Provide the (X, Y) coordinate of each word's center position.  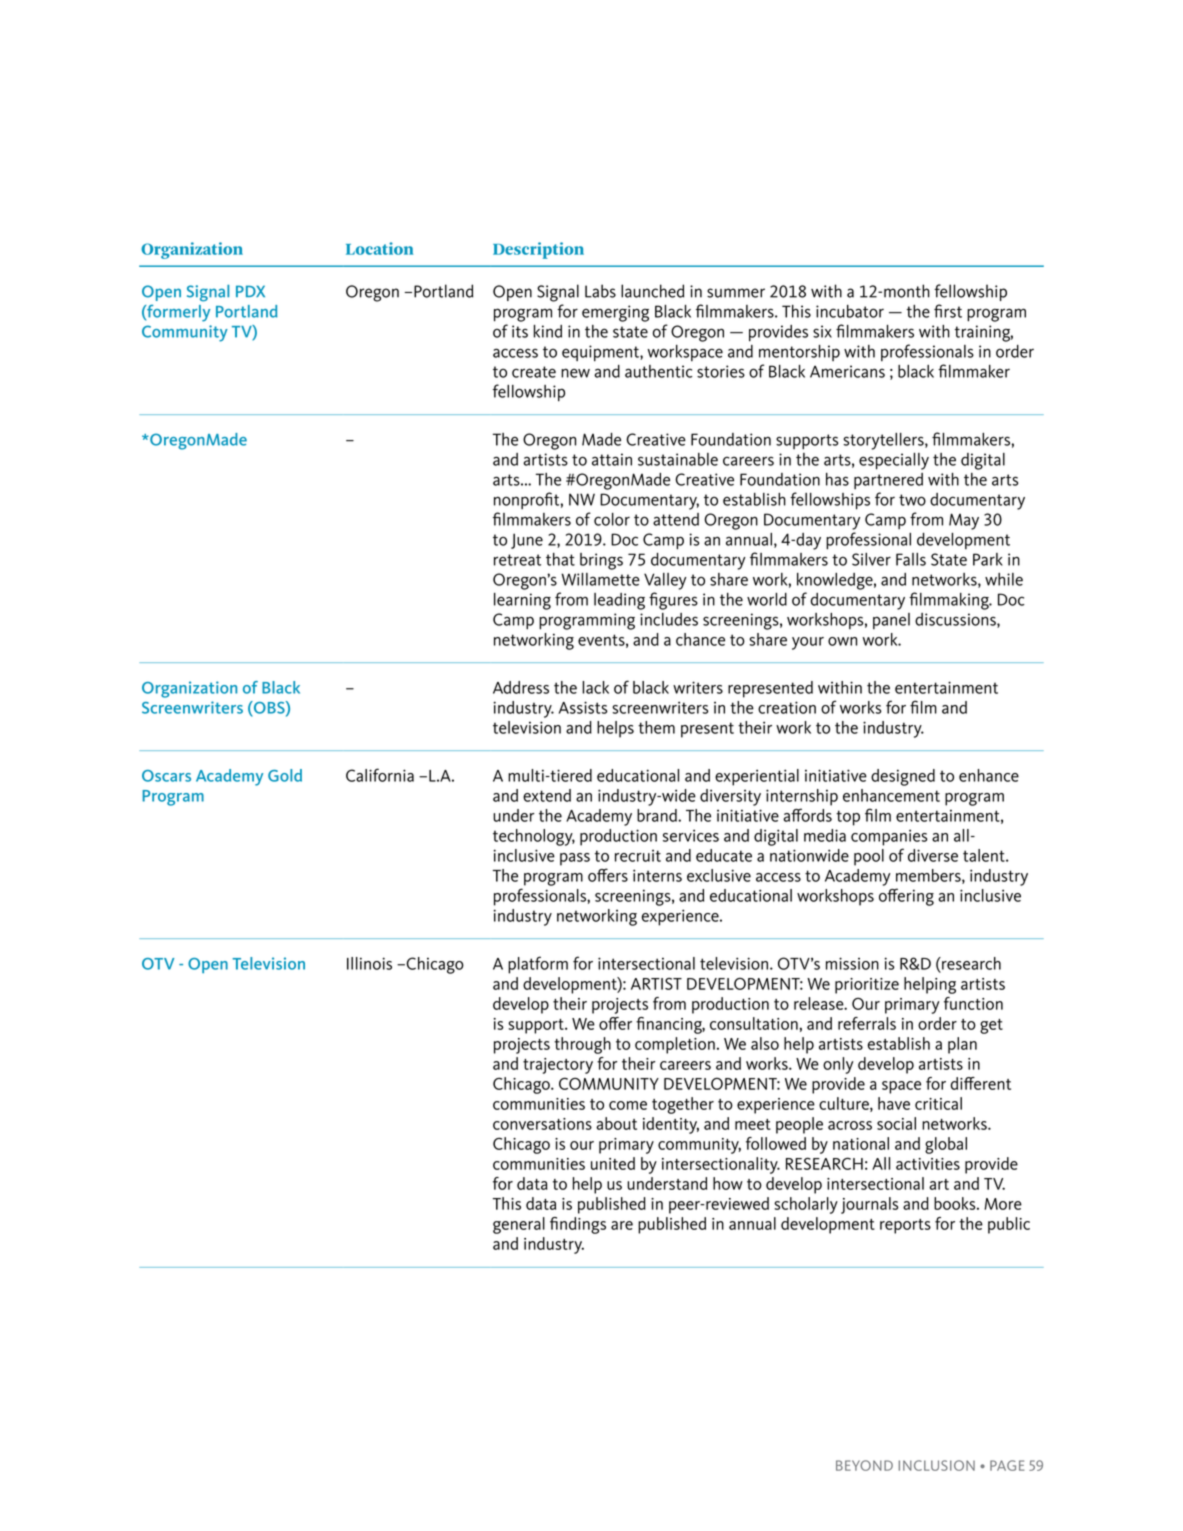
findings (578, 1225)
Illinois (369, 963)
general (519, 1225)
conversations (542, 1124)
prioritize (867, 986)
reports (905, 1226)
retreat (517, 560)
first (948, 311)
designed (903, 777)
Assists (583, 707)
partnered (888, 481)
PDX (250, 291)
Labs (600, 291)
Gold (285, 775)
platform (538, 965)
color (612, 519)
